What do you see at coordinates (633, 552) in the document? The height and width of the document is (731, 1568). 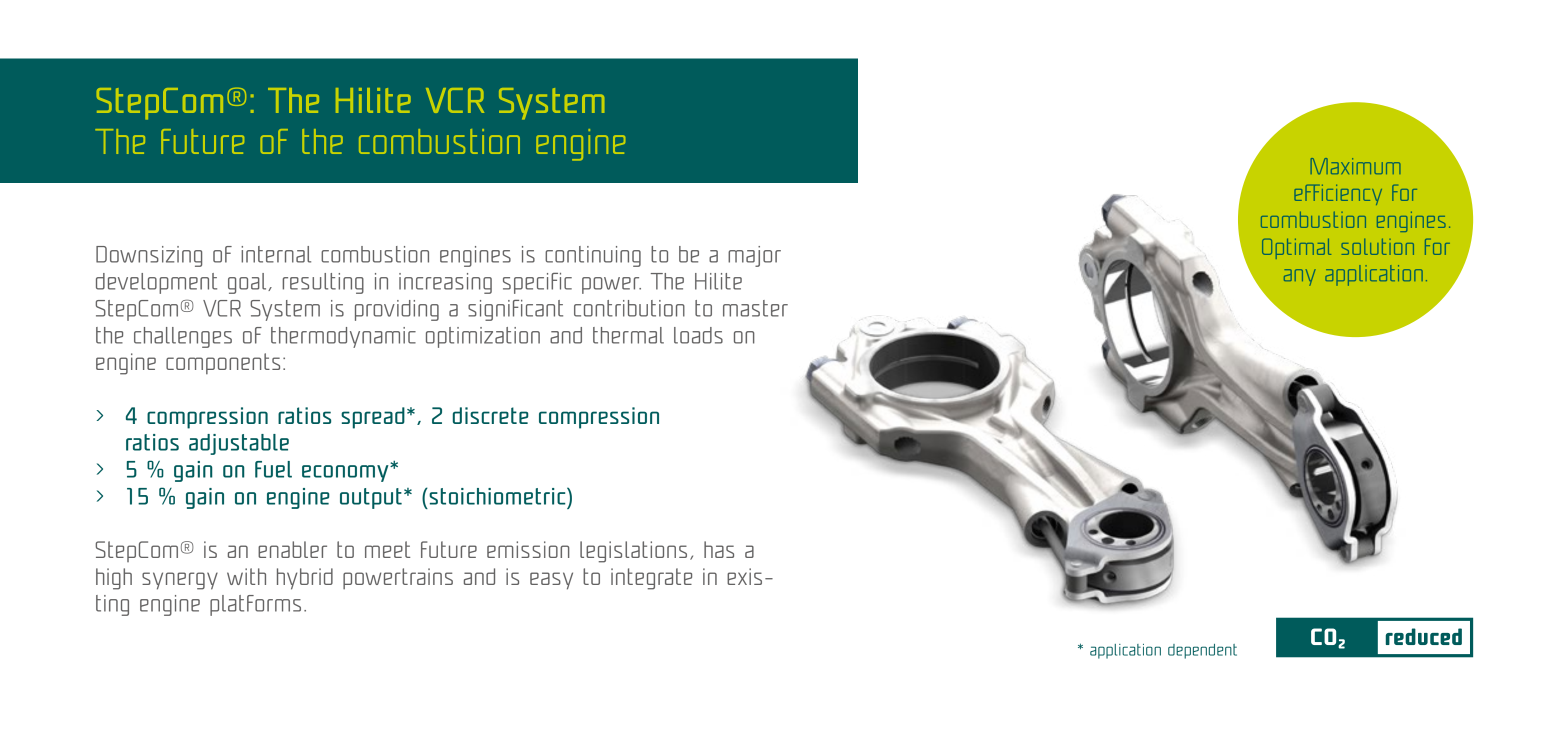 I see `legislations` at bounding box center [633, 552].
